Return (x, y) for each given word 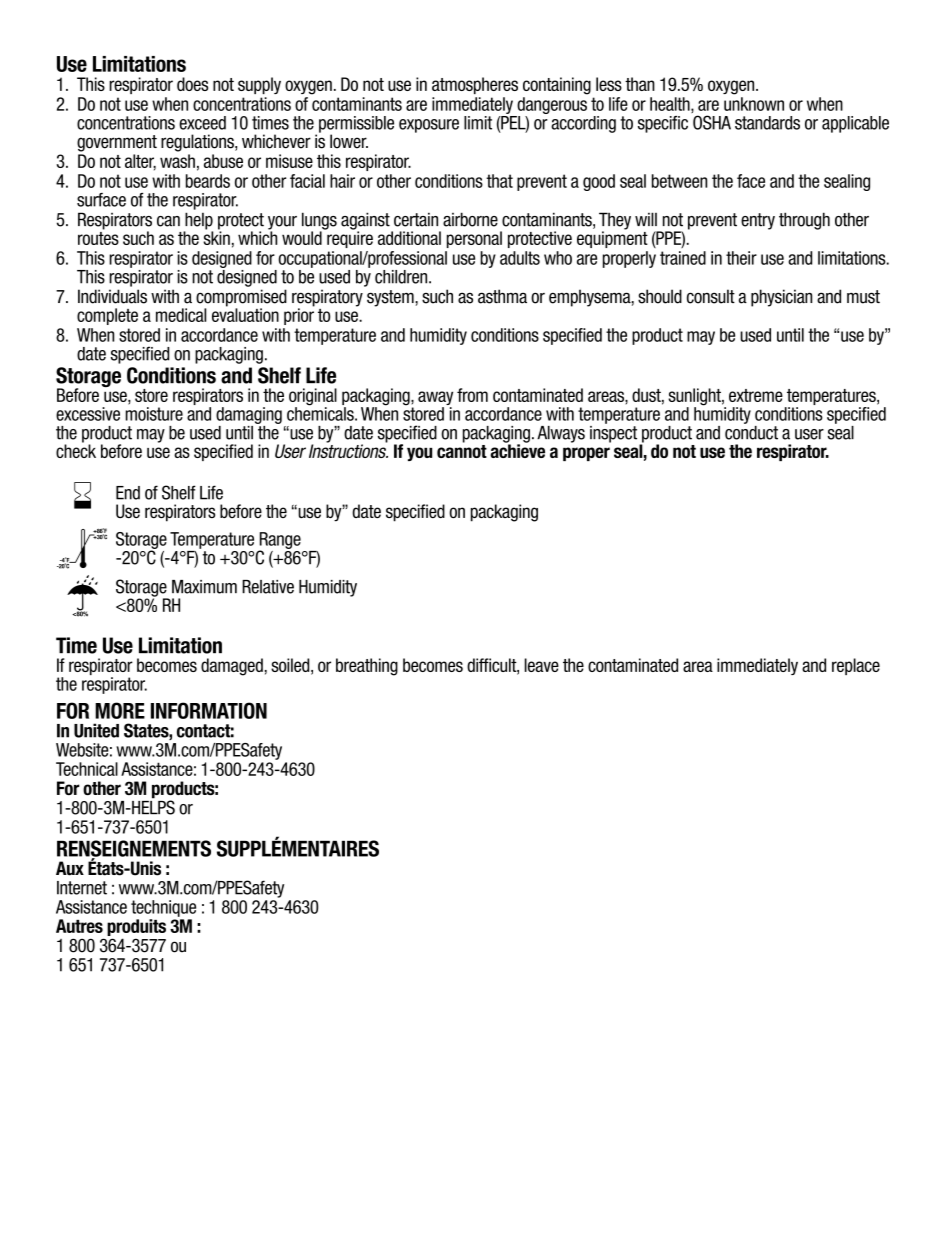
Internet (82, 888)
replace (856, 666)
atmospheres (475, 85)
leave (541, 665)
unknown (754, 104)
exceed (202, 123)
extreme (756, 395)
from (472, 395)
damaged (232, 667)
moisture (154, 414)
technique (163, 908)
